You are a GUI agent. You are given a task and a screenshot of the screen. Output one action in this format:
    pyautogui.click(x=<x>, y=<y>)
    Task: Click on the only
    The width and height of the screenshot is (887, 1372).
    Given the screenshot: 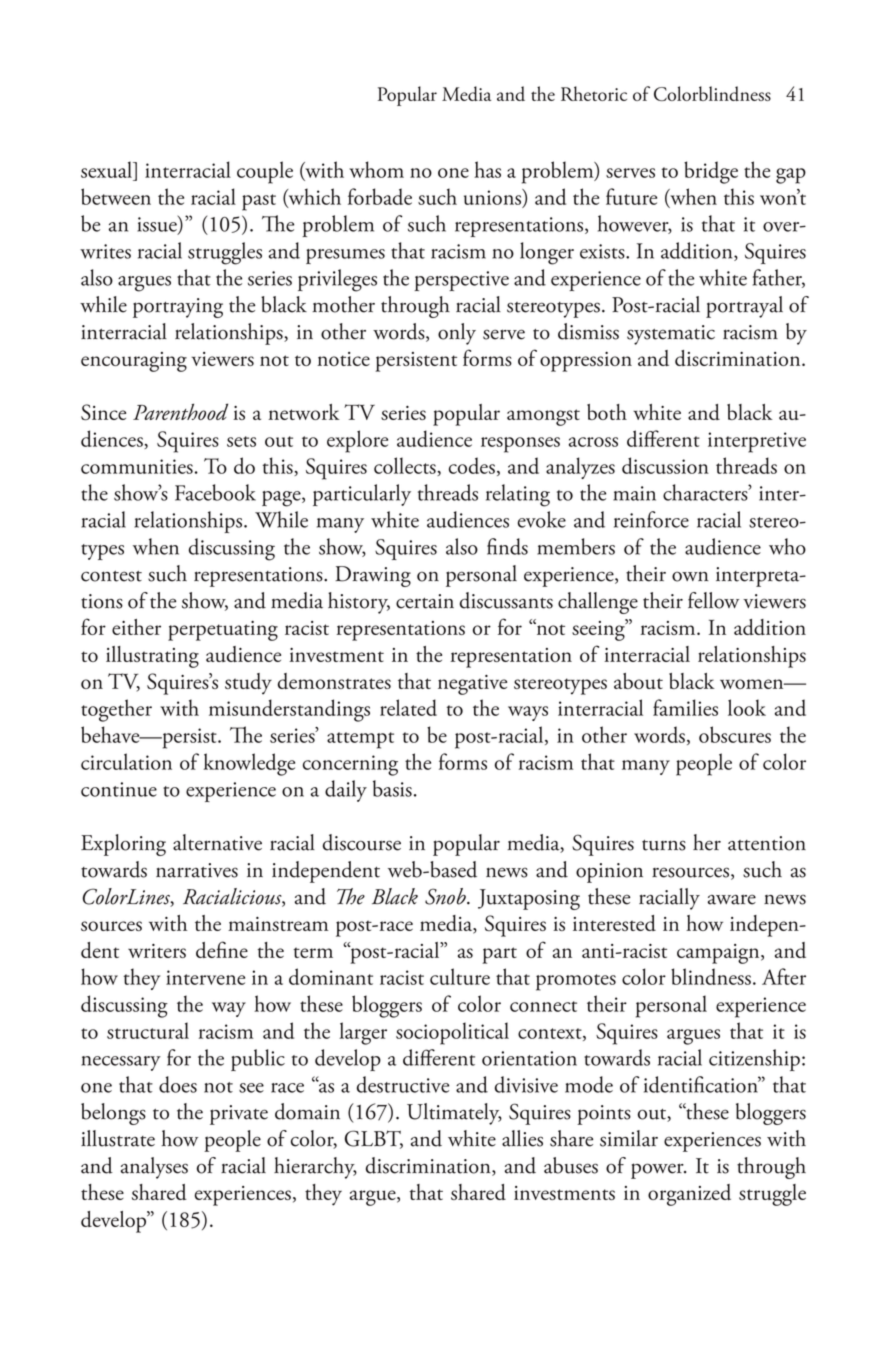 What is the action you would take?
    pyautogui.click(x=457, y=334)
